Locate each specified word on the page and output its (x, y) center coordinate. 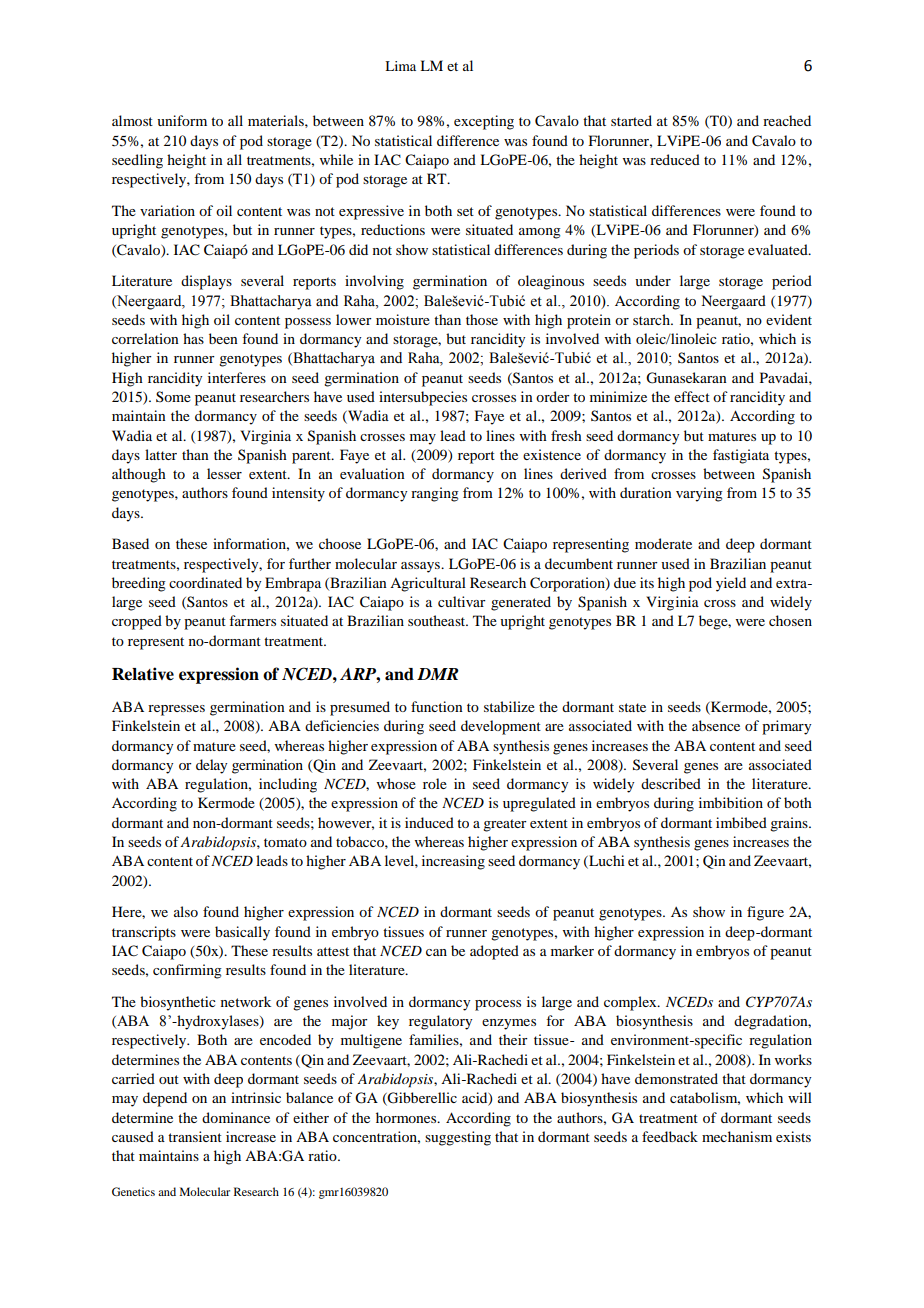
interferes (237, 377)
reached (787, 120)
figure (765, 913)
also (186, 911)
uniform (182, 120)
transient (195, 1136)
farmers (252, 620)
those (482, 319)
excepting (484, 122)
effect (692, 396)
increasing (453, 862)
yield (731, 584)
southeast (438, 620)
